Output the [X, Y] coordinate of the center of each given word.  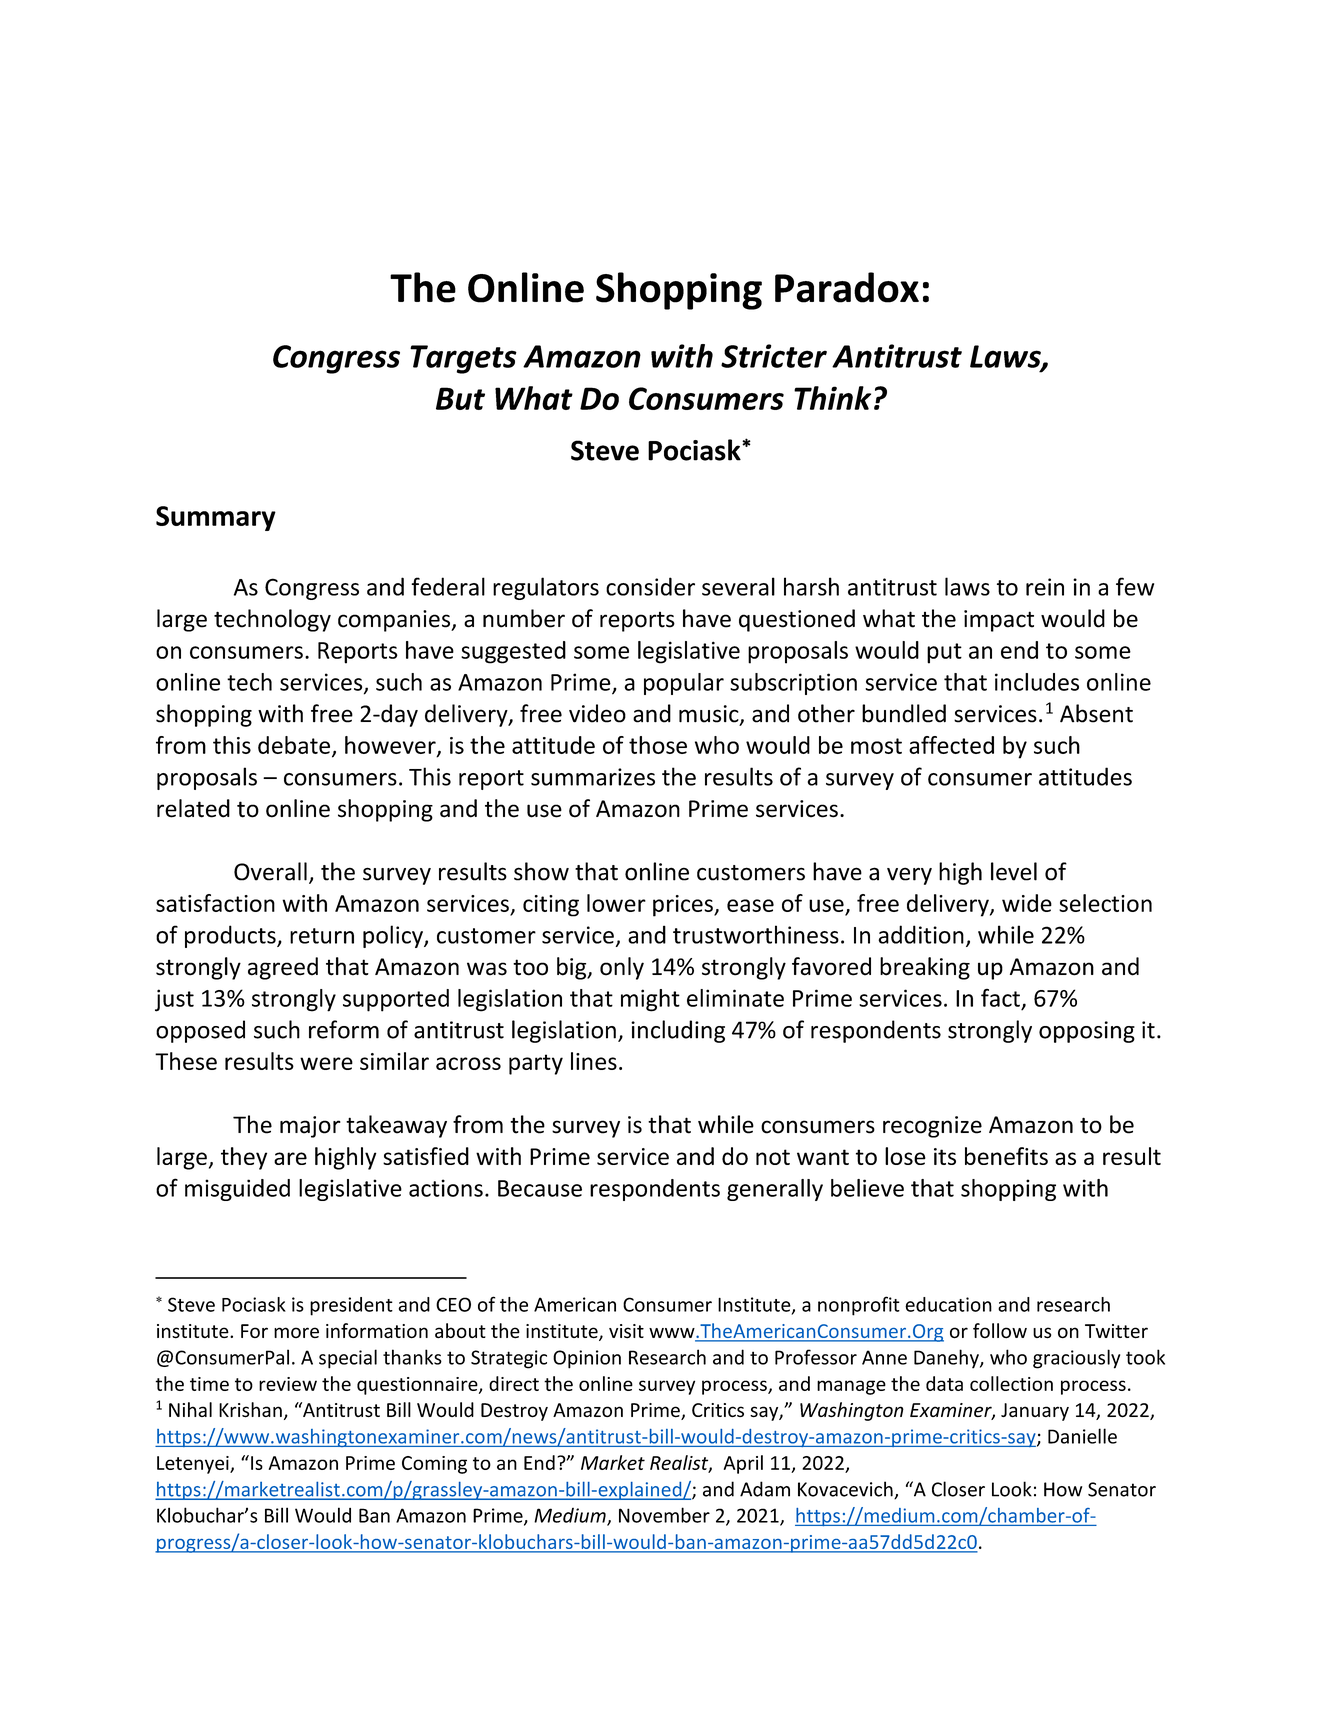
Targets [463, 359]
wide [1027, 903]
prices [684, 906]
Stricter [774, 356]
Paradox [847, 287]
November [664, 1515]
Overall [270, 871]
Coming [434, 1465]
